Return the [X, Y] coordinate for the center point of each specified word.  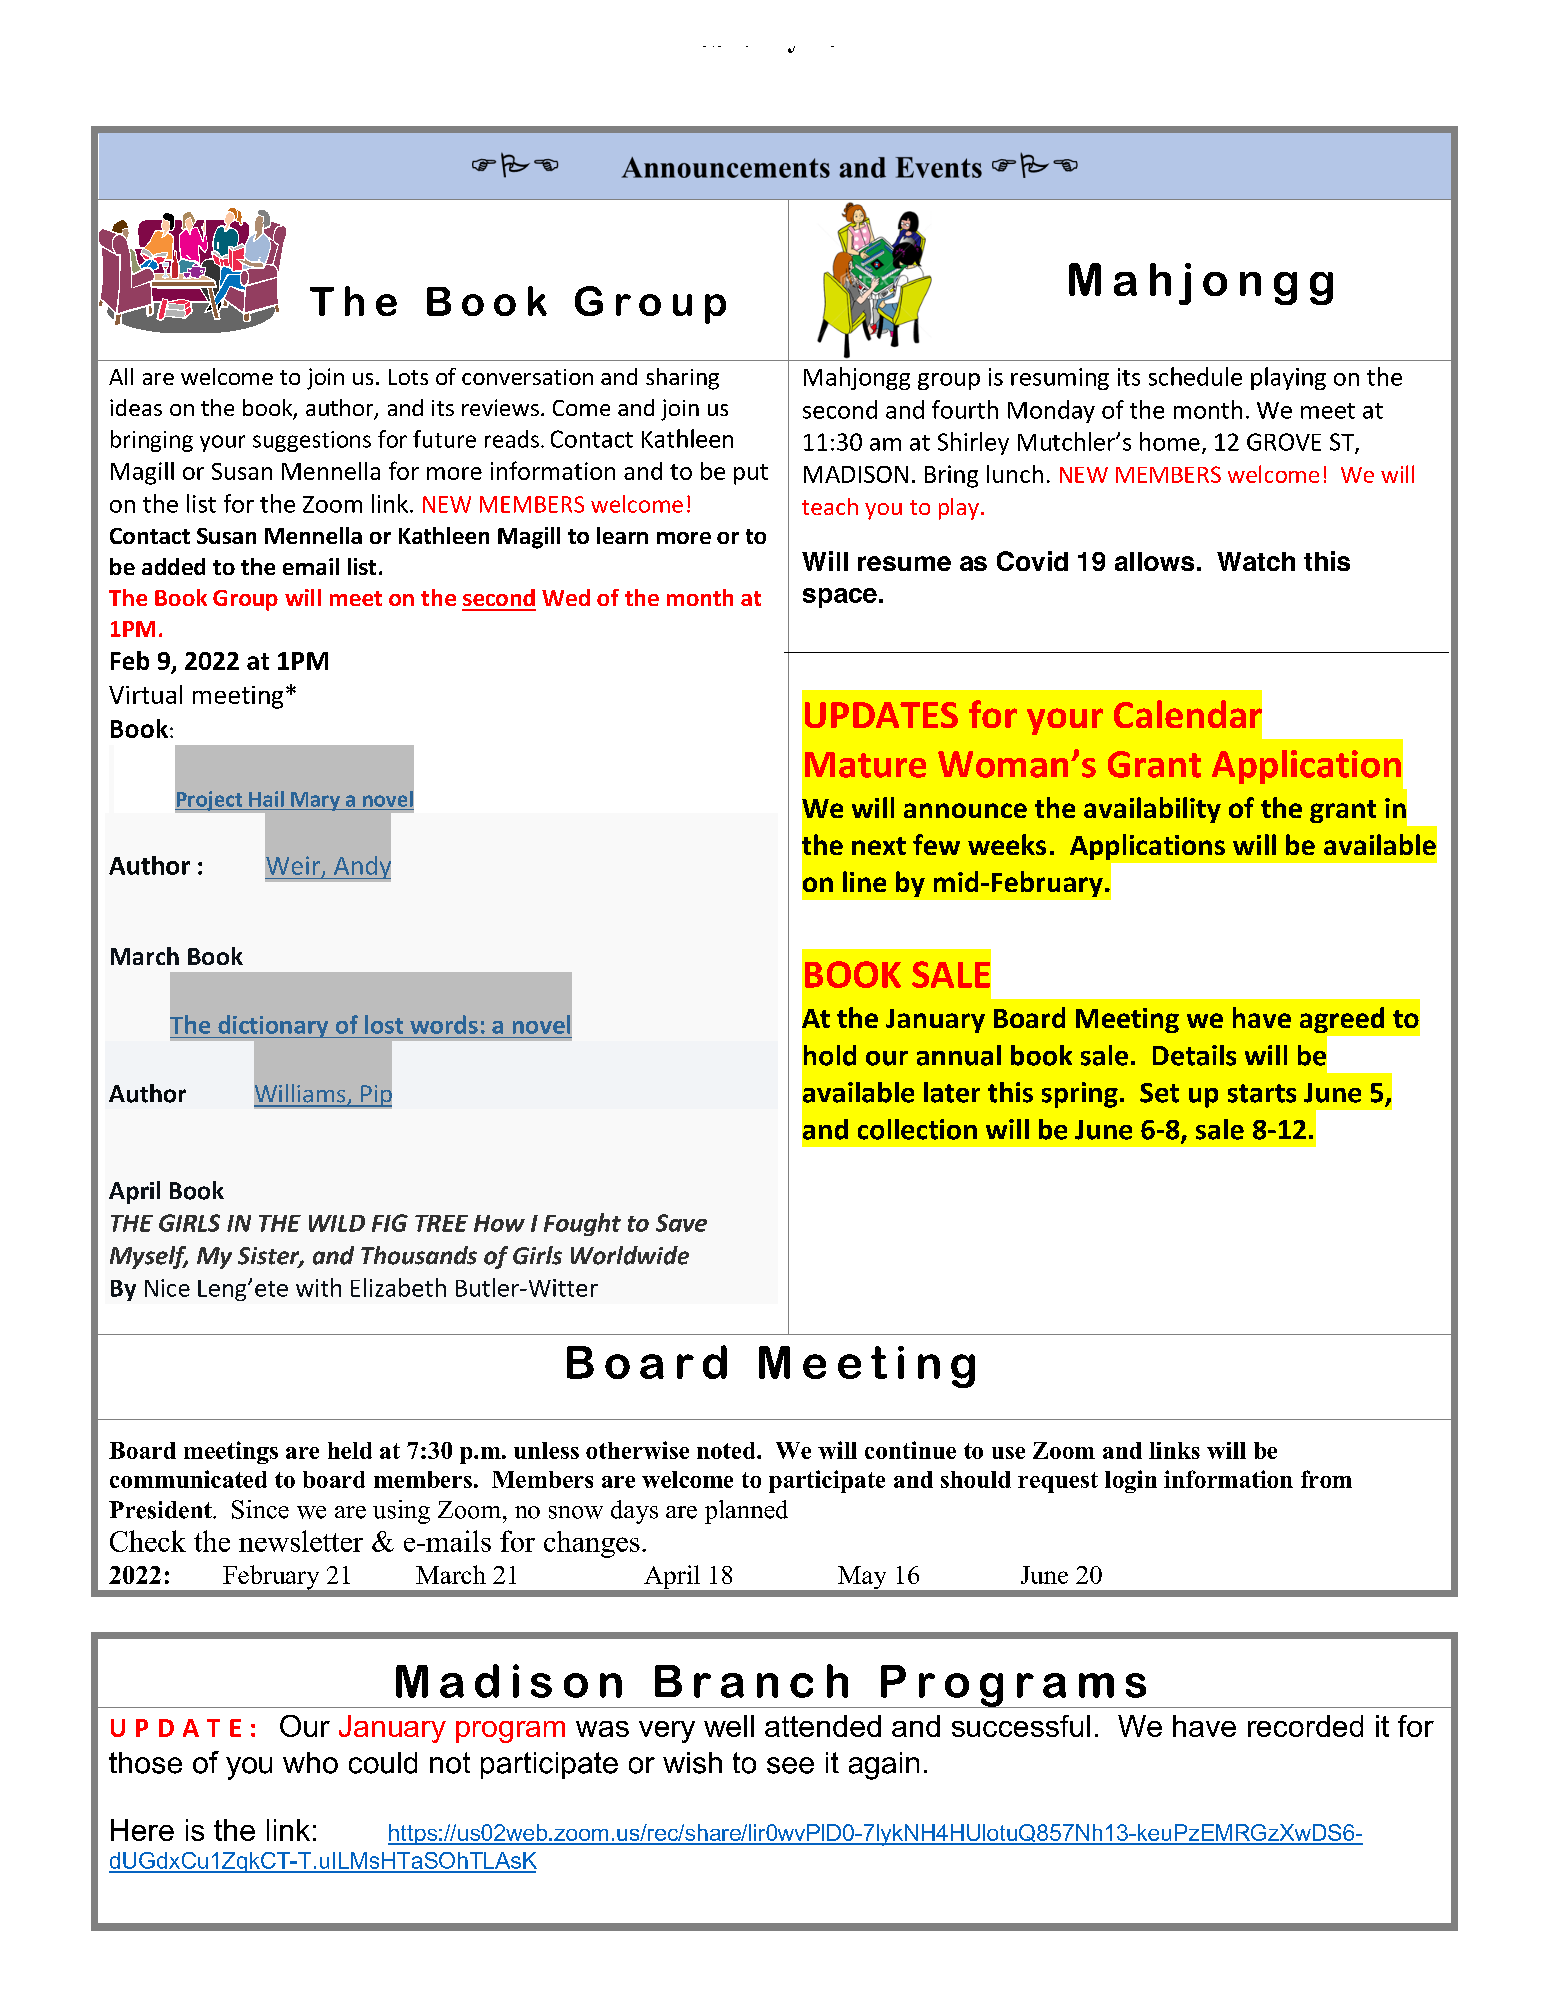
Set [1159, 1093]
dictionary [273, 1026]
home [1170, 441]
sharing [682, 379]
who [310, 1763]
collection [917, 1129]
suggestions [312, 441]
